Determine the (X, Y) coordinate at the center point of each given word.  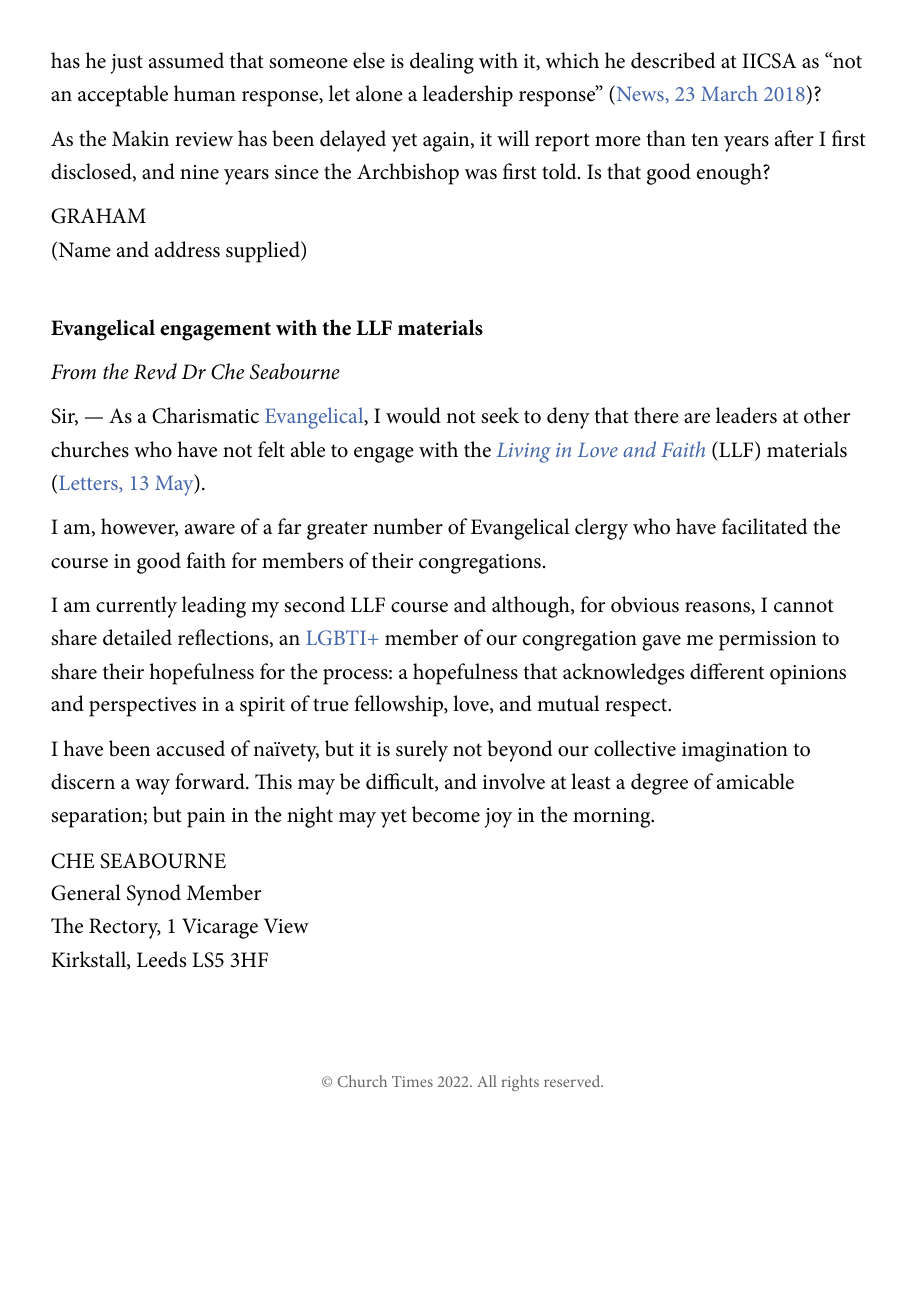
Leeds (161, 959)
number (408, 526)
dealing (442, 63)
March (729, 93)
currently (136, 607)
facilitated (764, 526)
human (205, 93)
